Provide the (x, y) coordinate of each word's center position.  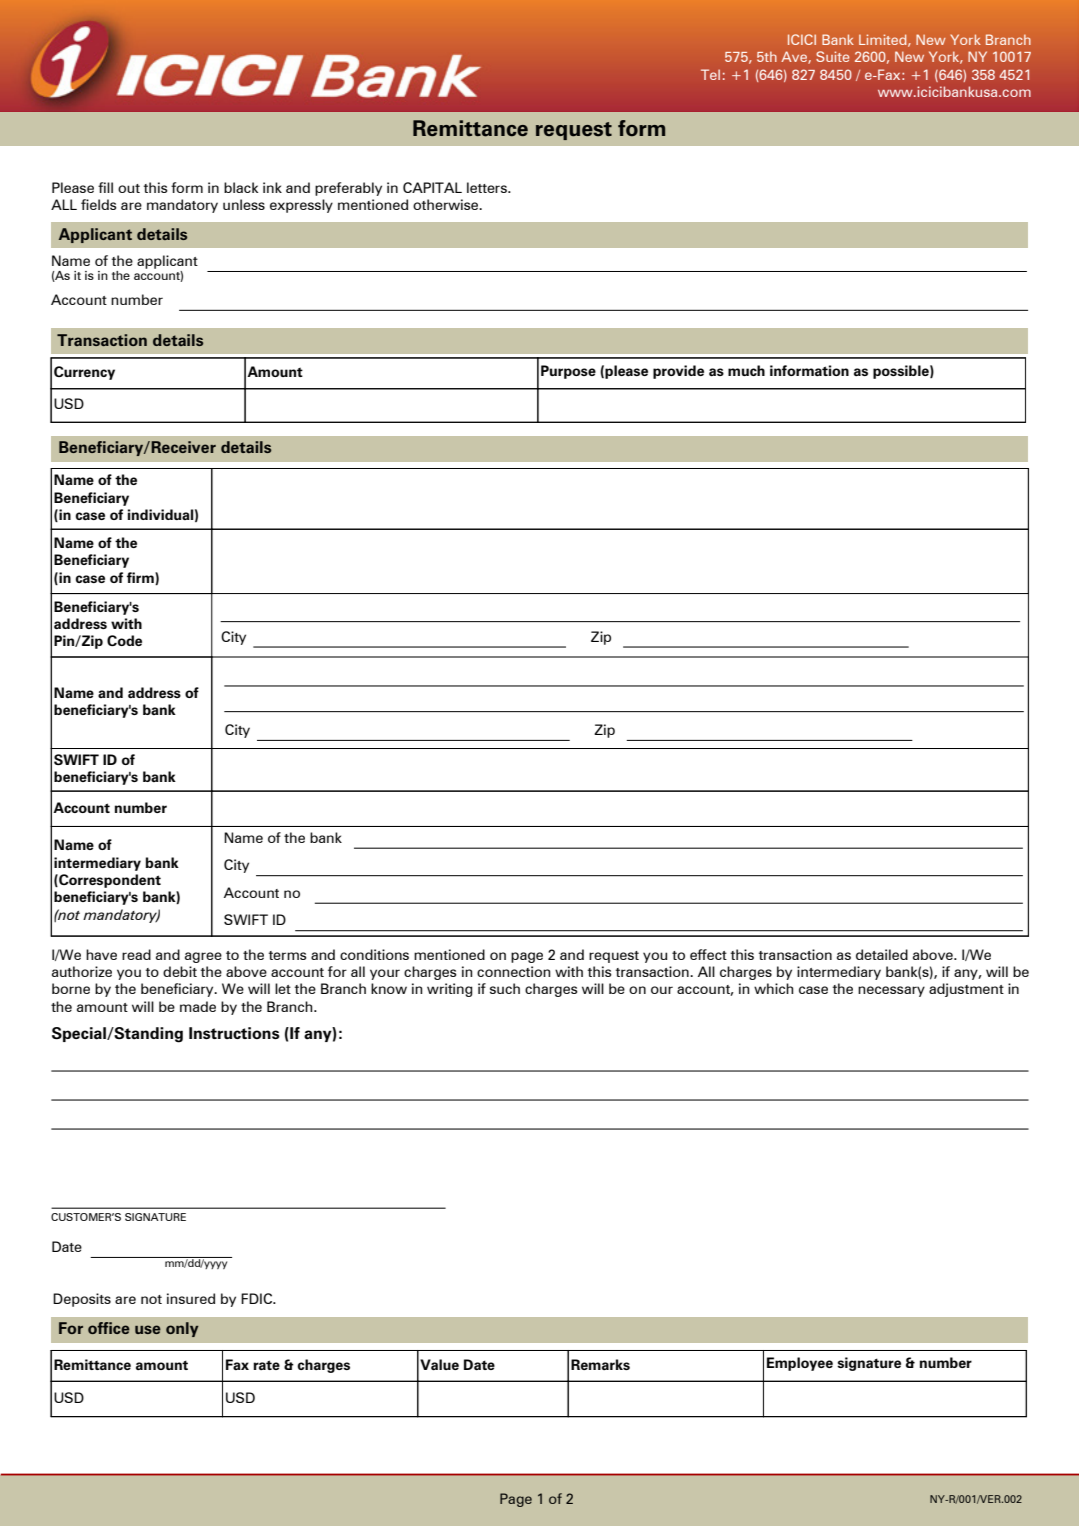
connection (514, 971)
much (746, 370)
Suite (832, 56)
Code (124, 640)
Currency (84, 373)
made (198, 1006)
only (182, 1329)
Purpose (568, 372)
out (129, 188)
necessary (891, 991)
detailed (882, 954)
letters (488, 187)
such (505, 988)
